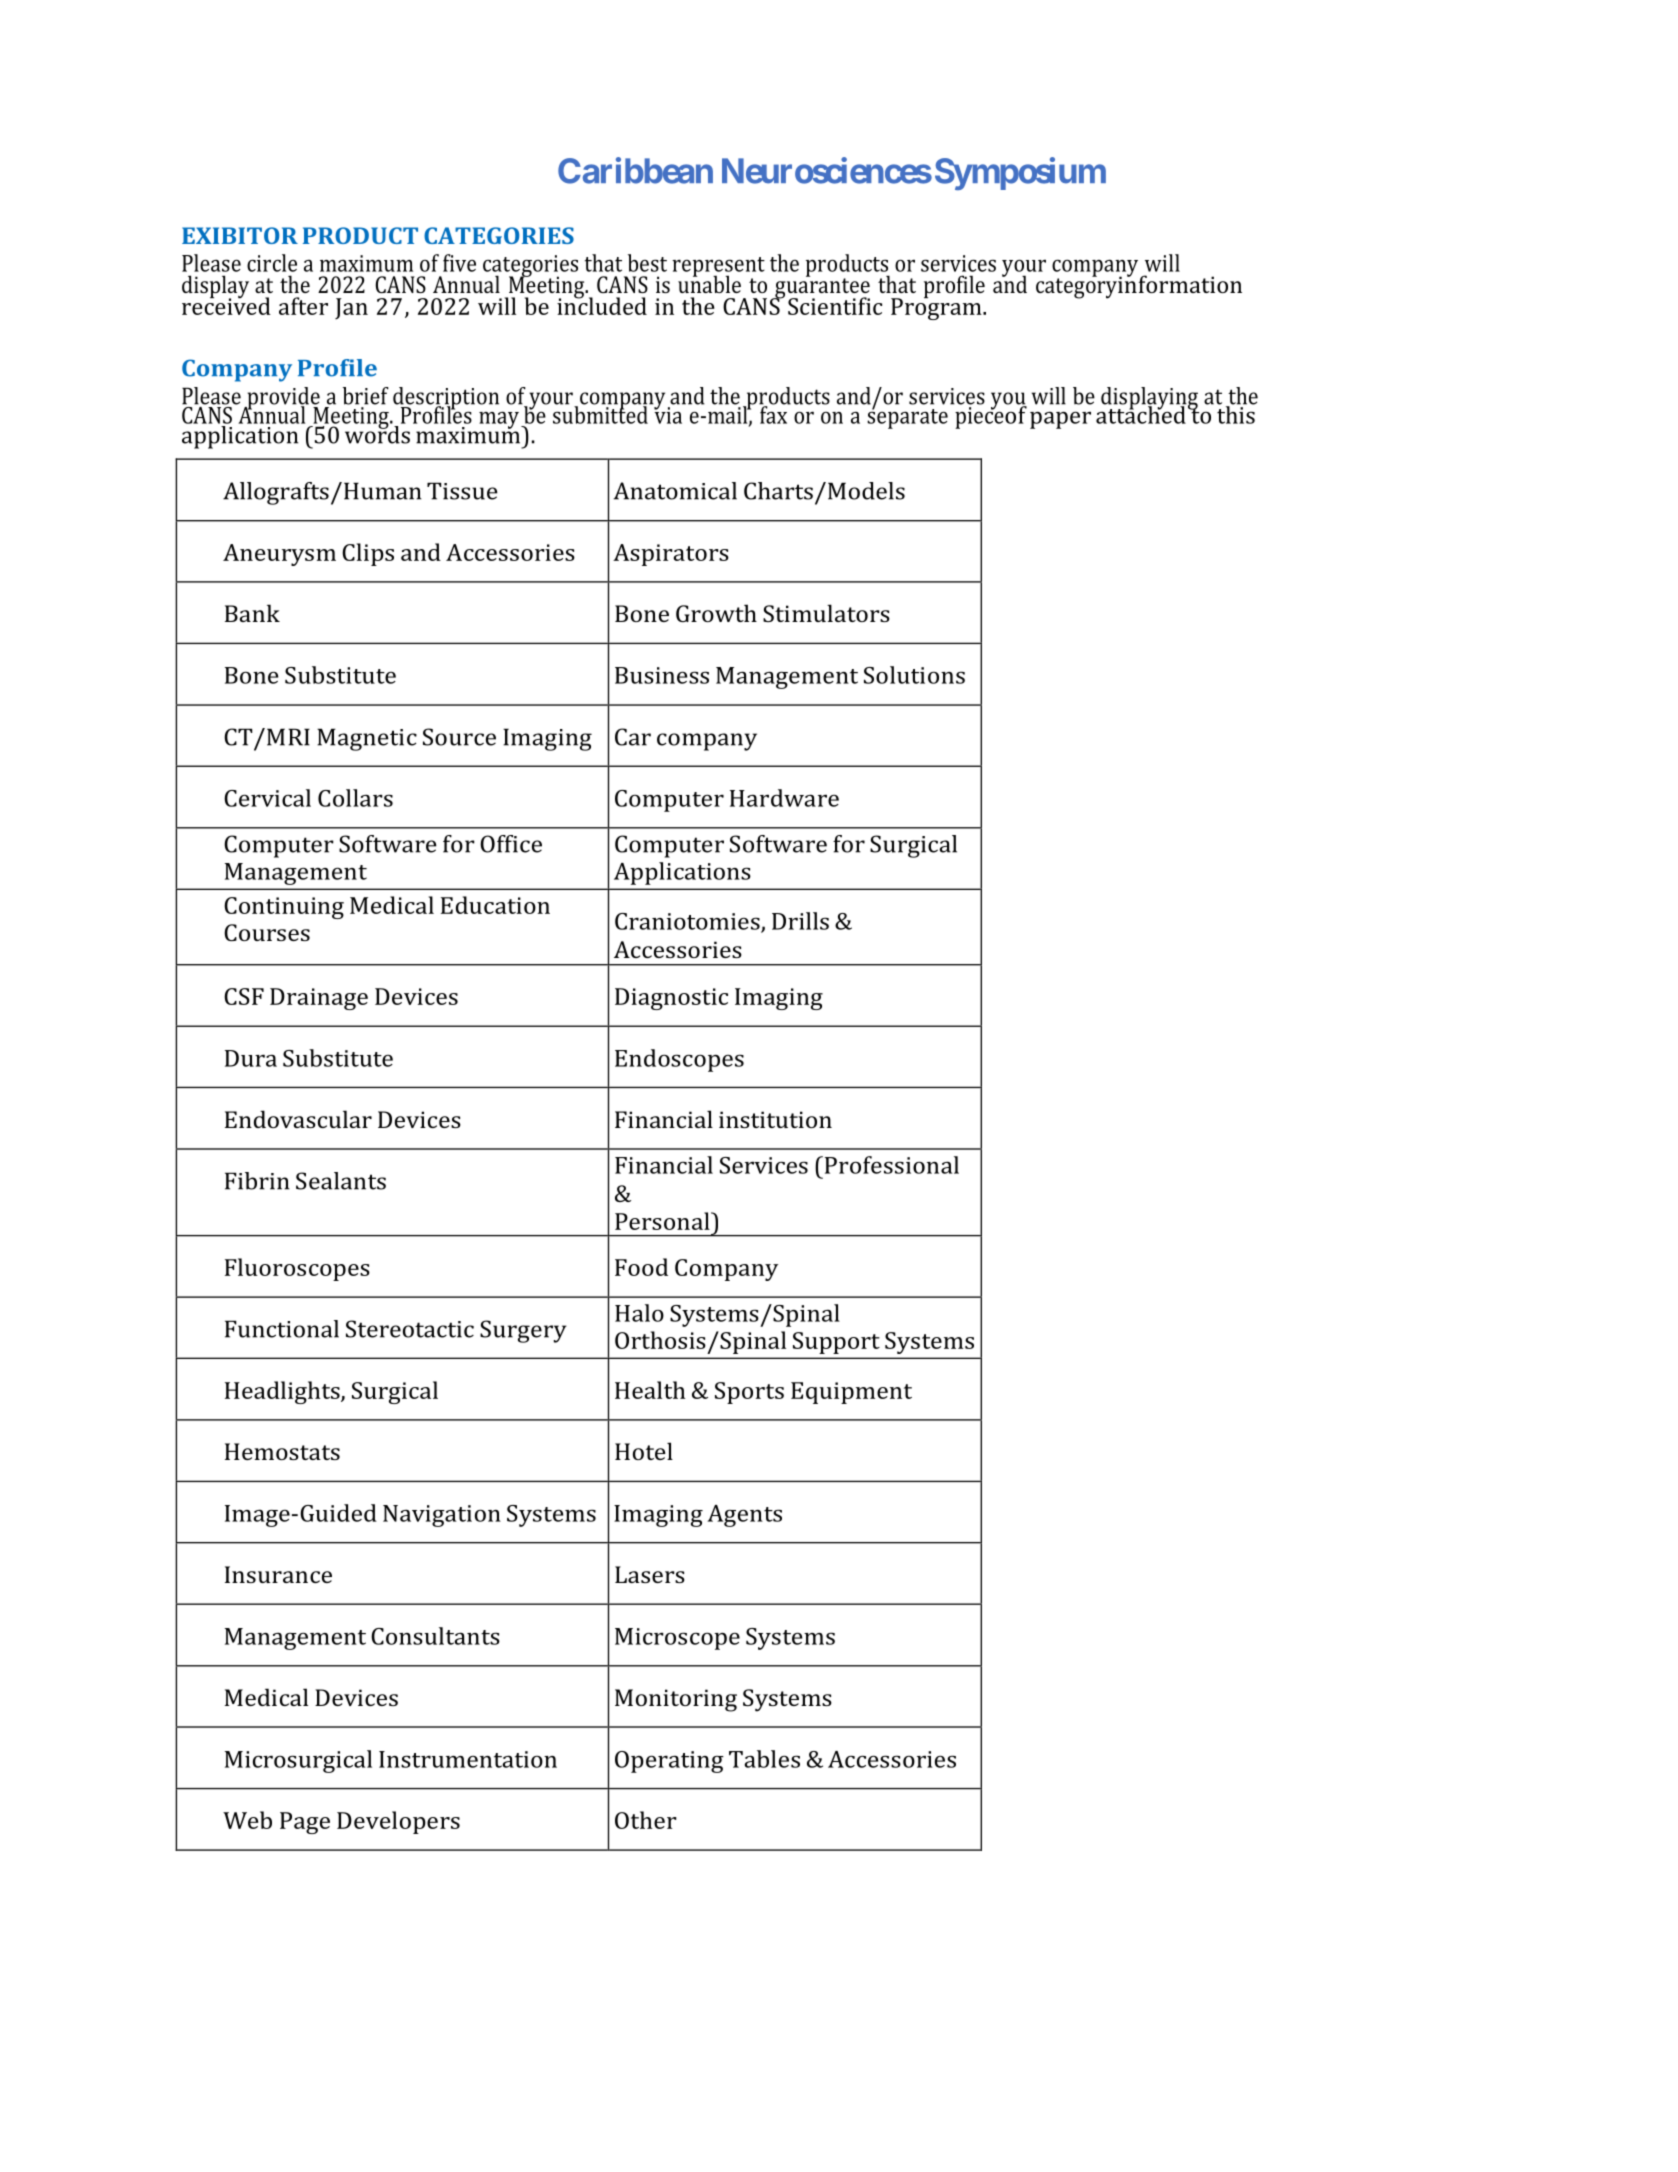  Describe the element at coordinates (341, 1181) in the image. I see `Sealants` at that location.
